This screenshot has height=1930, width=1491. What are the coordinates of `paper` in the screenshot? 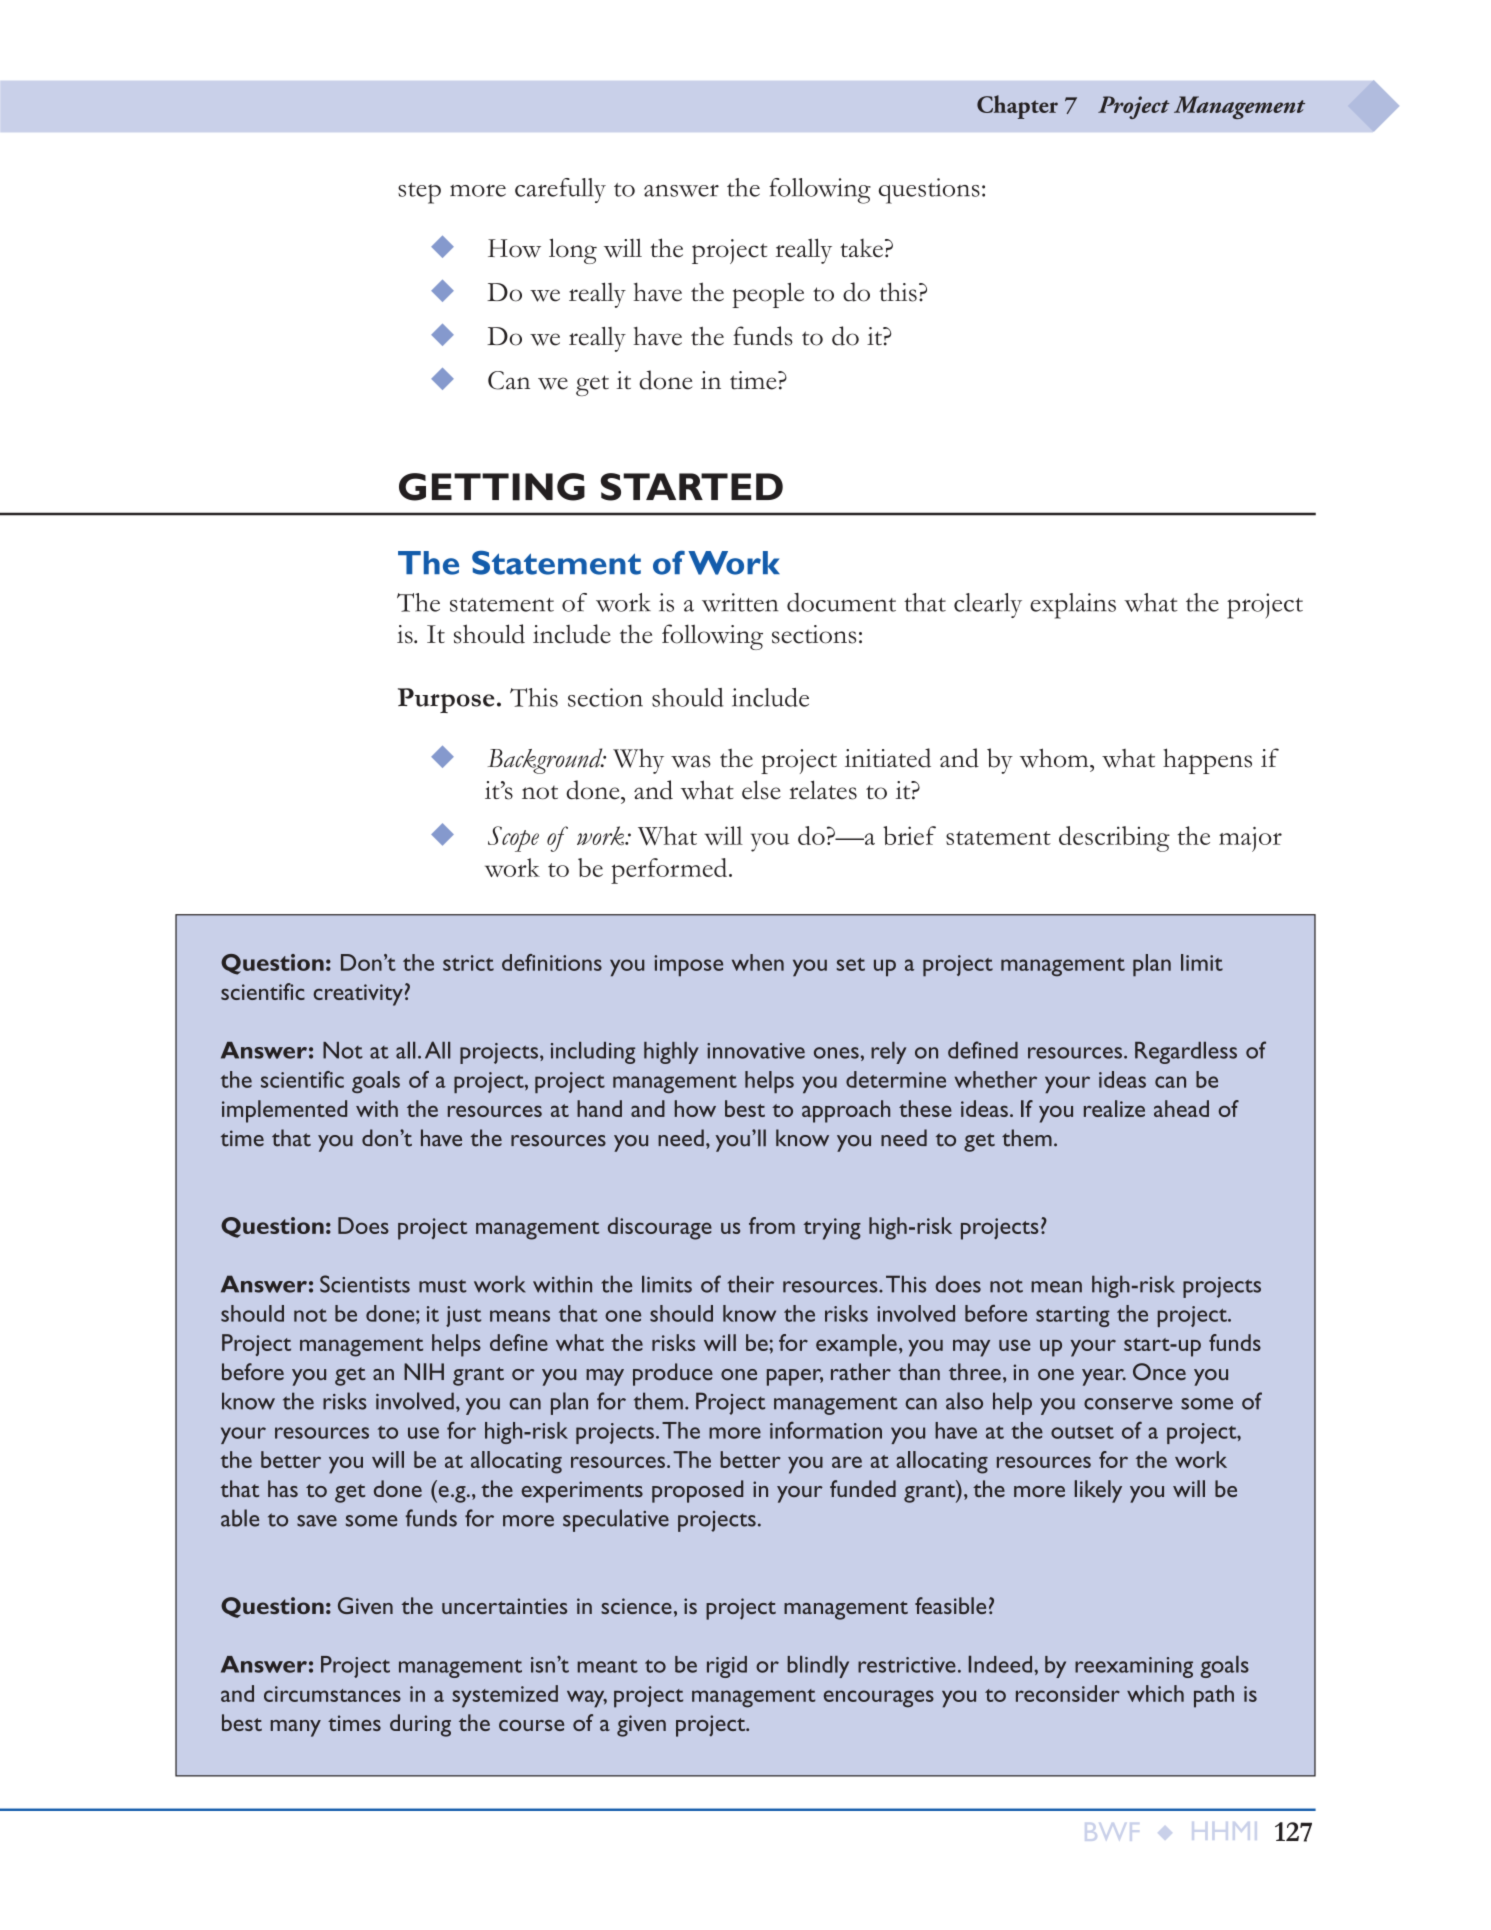 It's located at (795, 1377).
